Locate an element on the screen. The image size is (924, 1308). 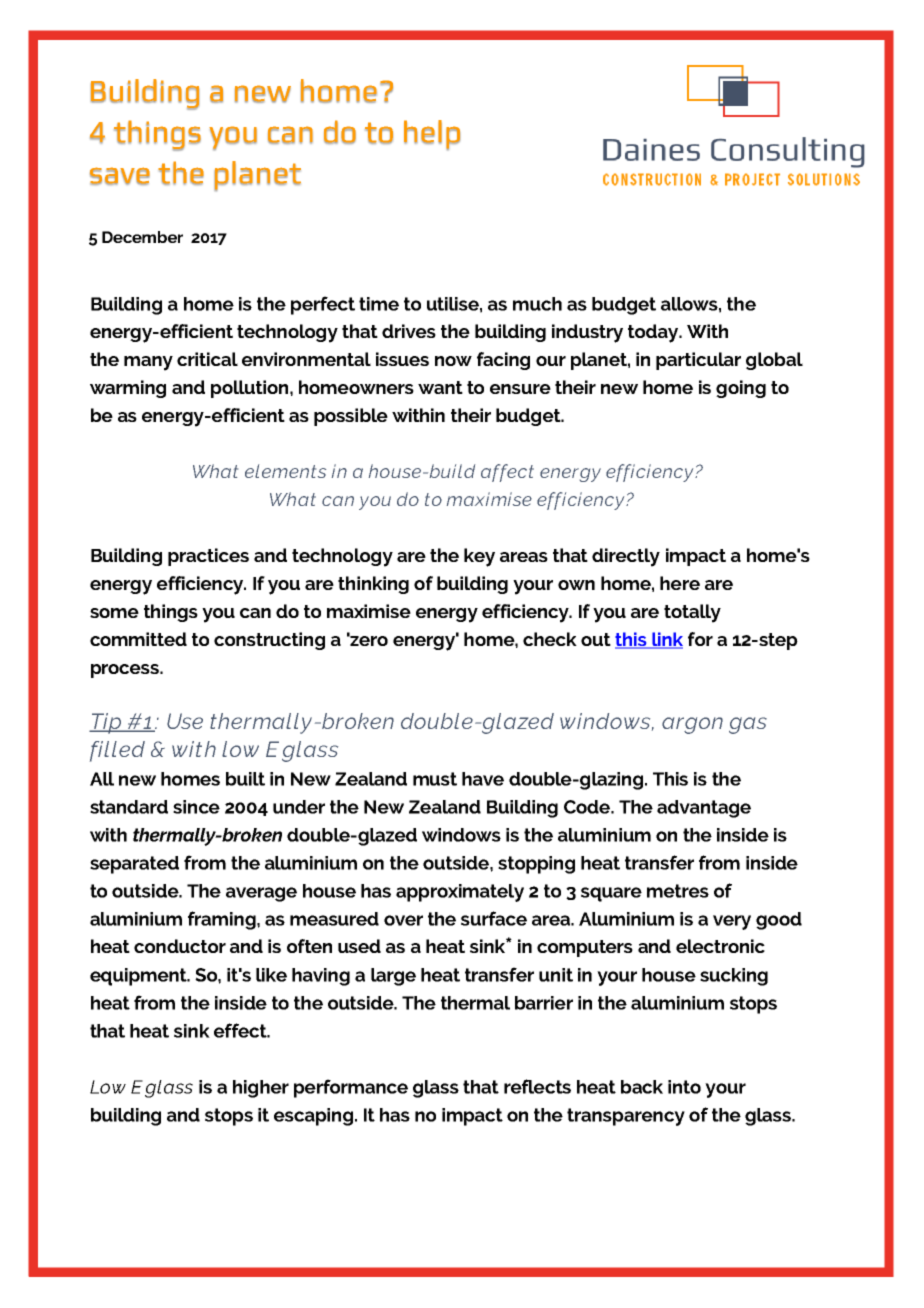
advantage is located at coordinates (704, 809).
